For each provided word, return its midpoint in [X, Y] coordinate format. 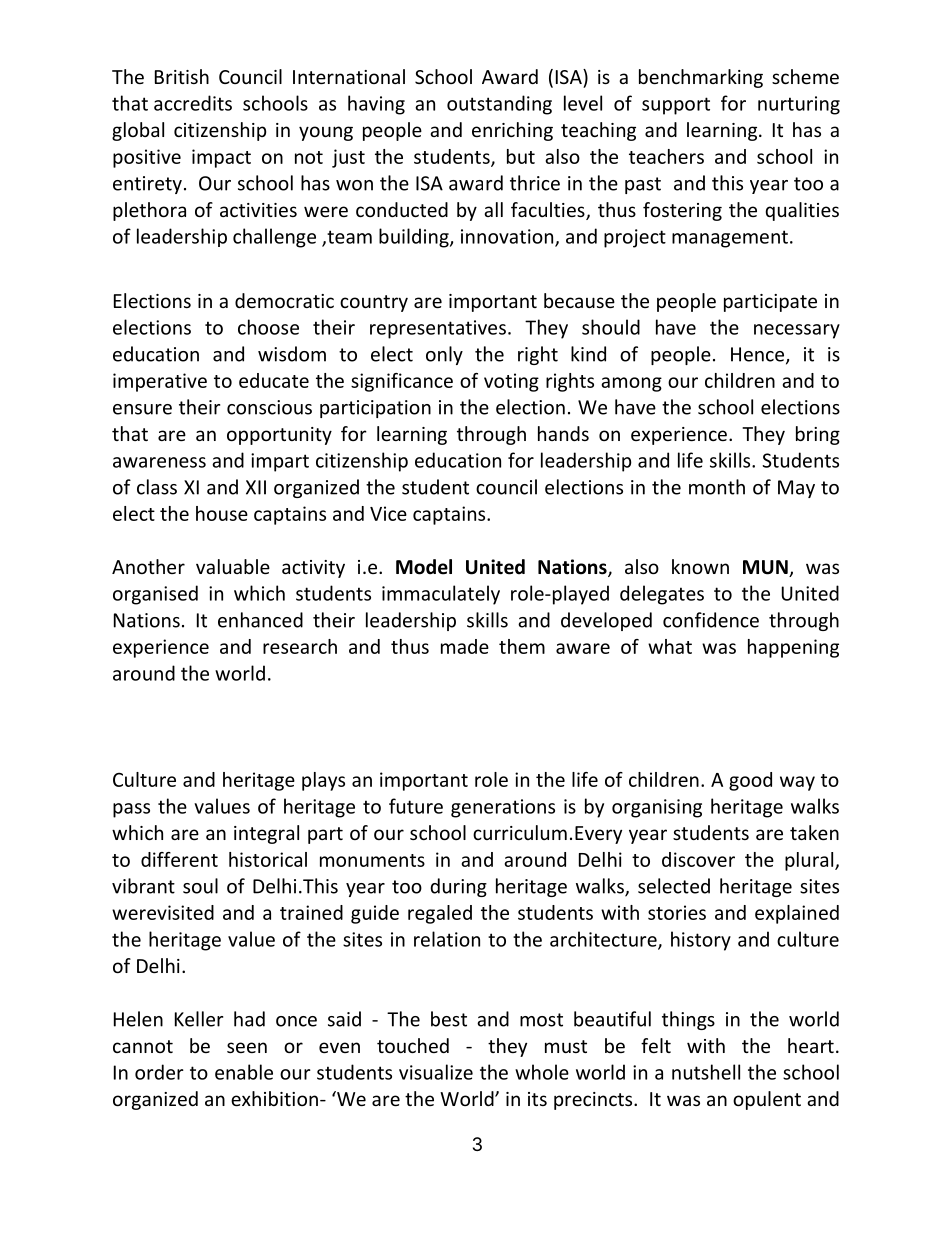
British [182, 76]
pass [131, 810]
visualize [436, 1072]
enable [244, 1072]
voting [511, 382]
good [750, 781]
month [717, 487]
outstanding [499, 105]
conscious [269, 407]
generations [503, 808]
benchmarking [701, 78]
